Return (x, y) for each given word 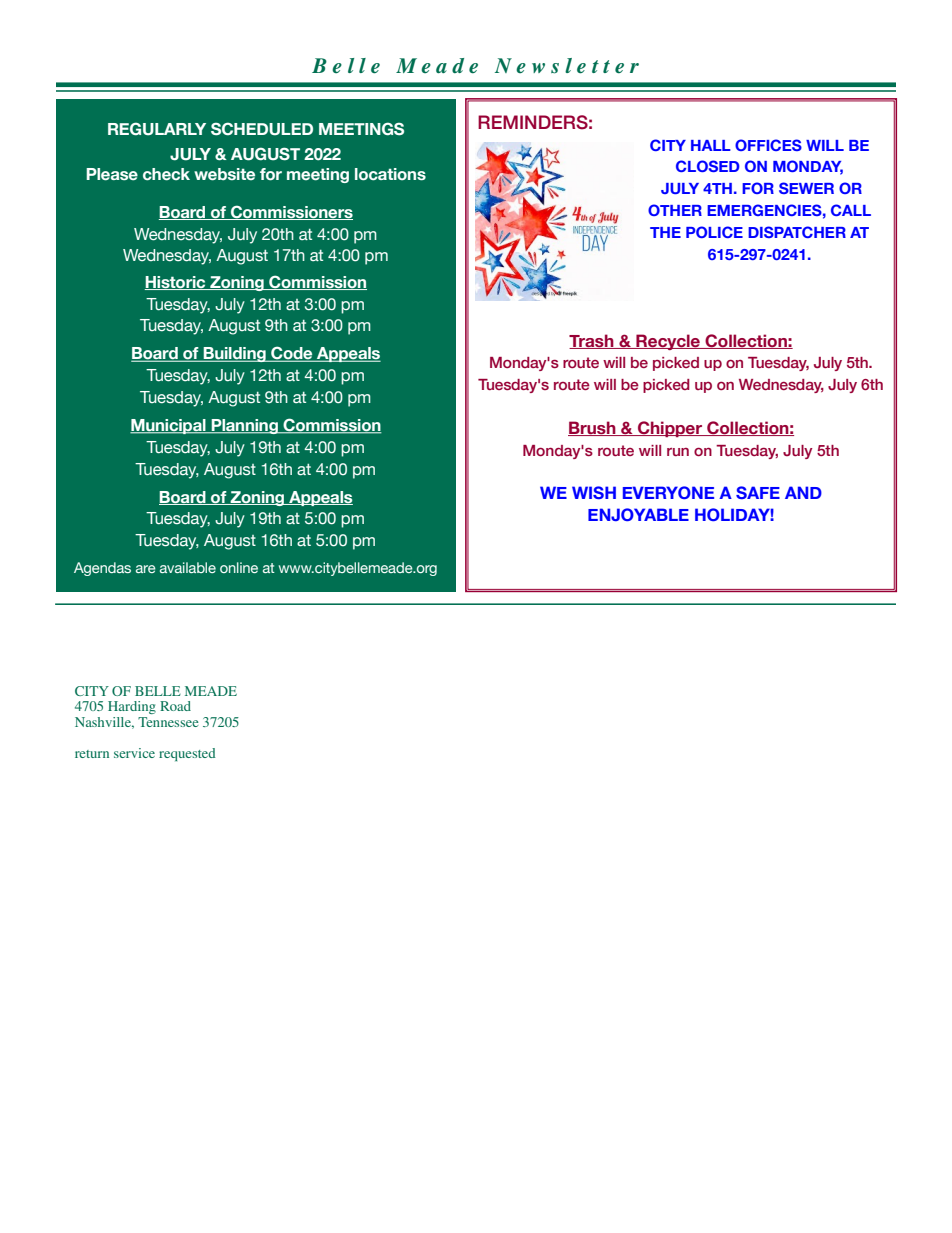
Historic (176, 283)
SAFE (758, 492)
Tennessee (168, 722)
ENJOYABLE (638, 514)
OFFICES (768, 145)
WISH (594, 492)
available (188, 567)
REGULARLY (157, 129)
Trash (592, 341)
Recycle (668, 342)
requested (187, 754)
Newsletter (567, 66)
